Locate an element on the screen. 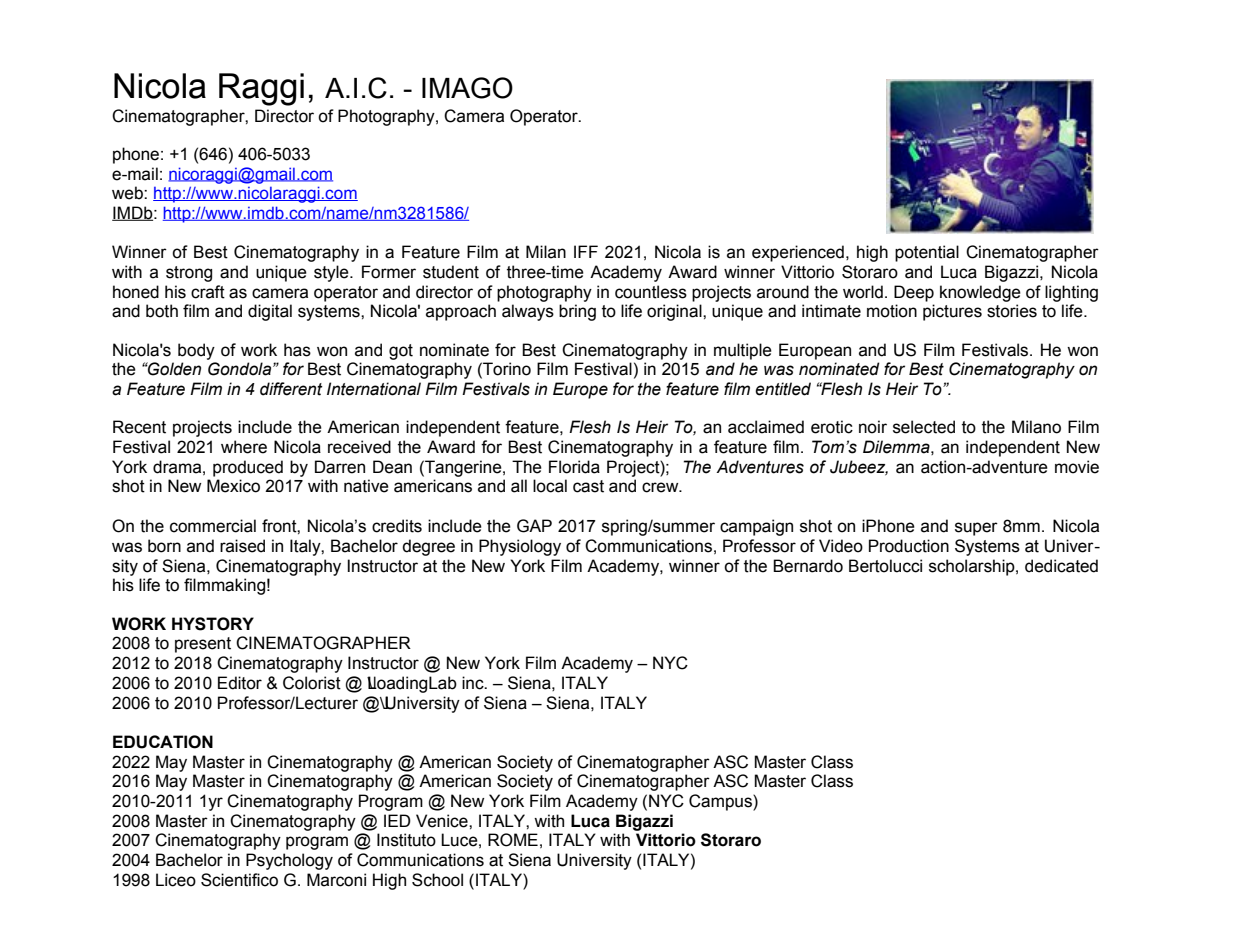  bring is located at coordinates (577, 312).
